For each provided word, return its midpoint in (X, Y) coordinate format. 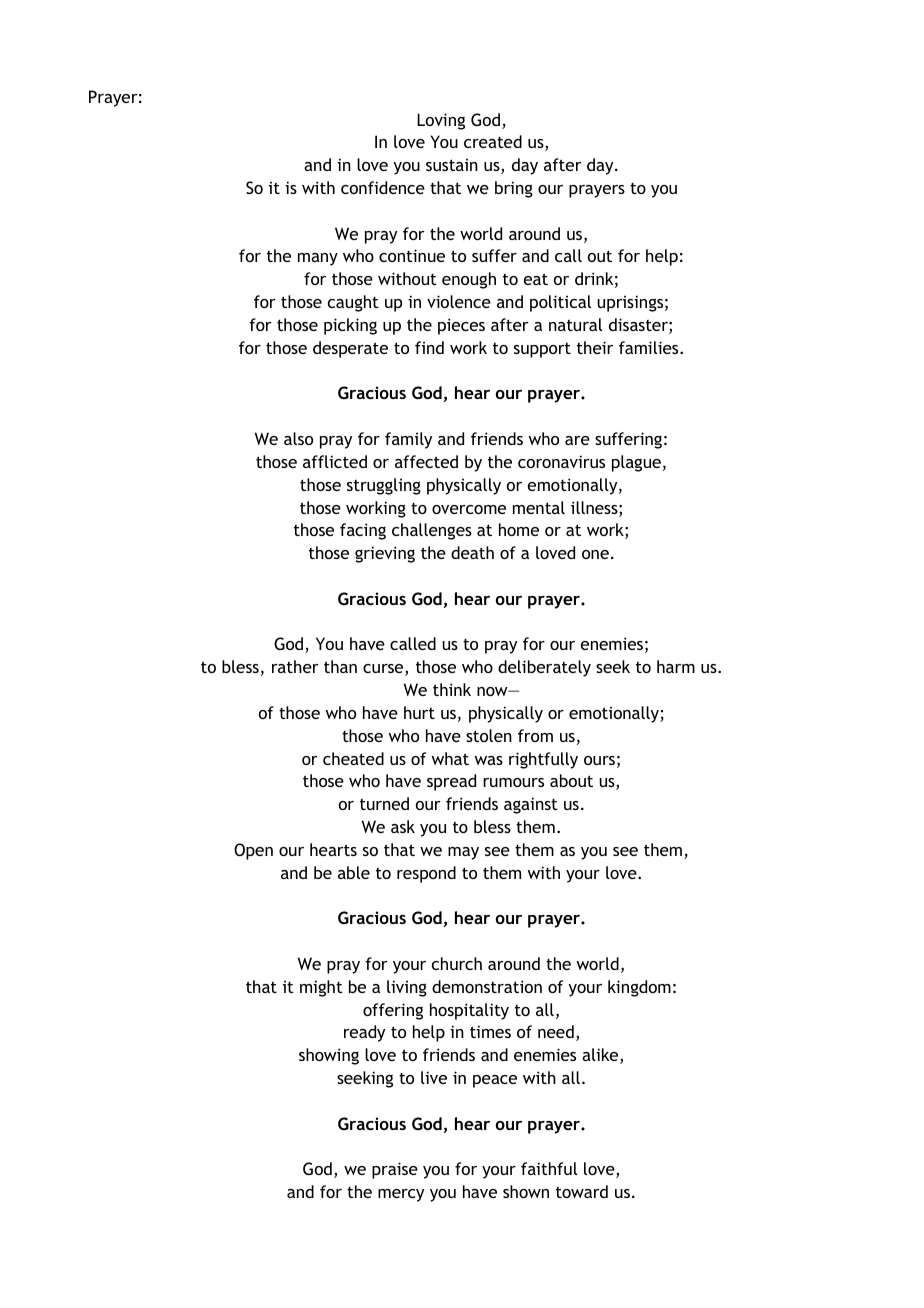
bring (514, 189)
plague (636, 463)
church (457, 963)
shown (526, 1191)
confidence (383, 187)
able (354, 872)
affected (426, 461)
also (298, 438)
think (452, 689)
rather (295, 666)
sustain (452, 165)
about (571, 780)
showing (329, 1056)
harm (676, 666)
